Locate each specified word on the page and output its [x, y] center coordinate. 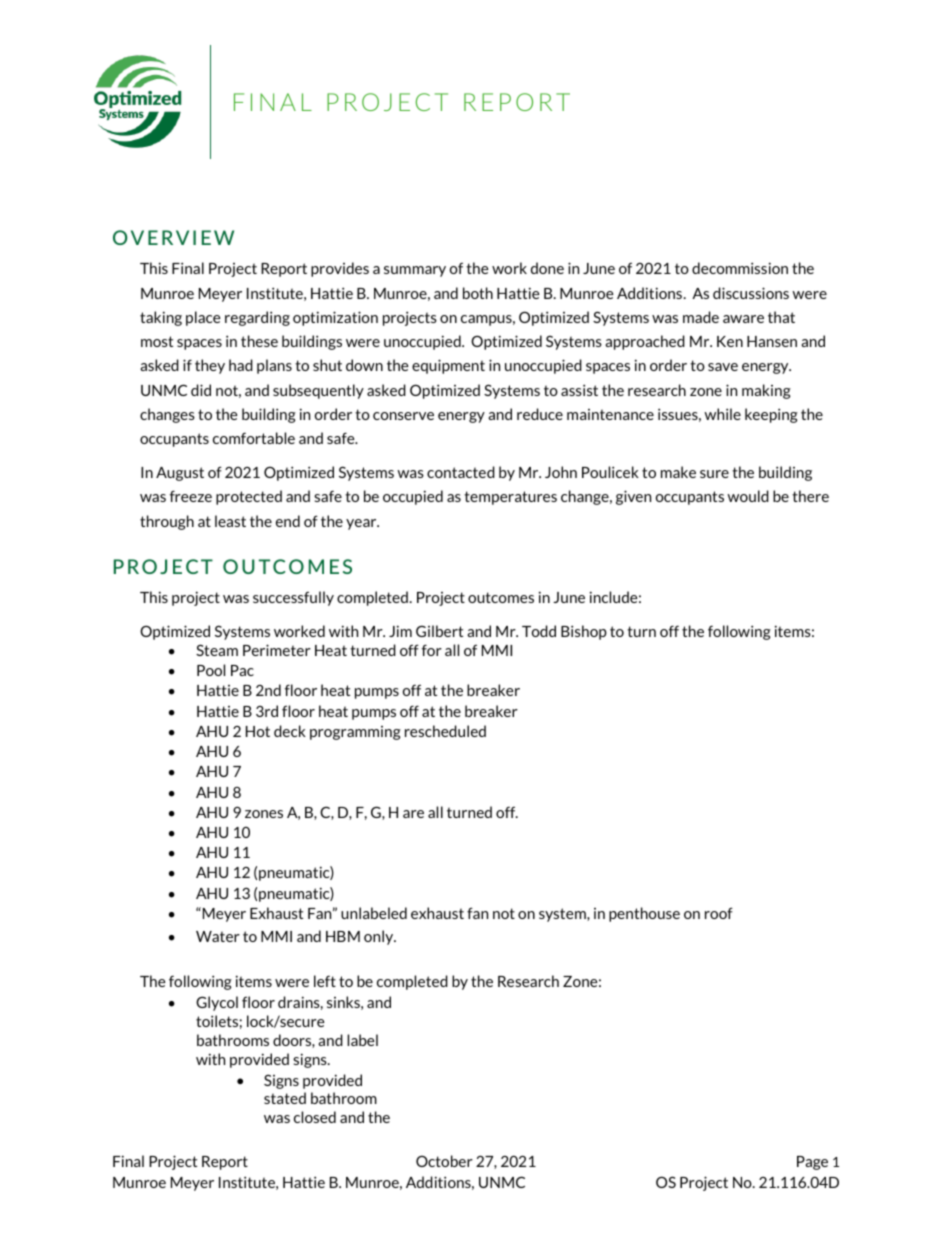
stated [285, 1098]
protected [249, 497]
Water [218, 936]
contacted [461, 472]
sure [714, 474]
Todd [539, 631]
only [380, 937]
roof [719, 913]
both [478, 293]
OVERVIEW [173, 237]
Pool [211, 670]
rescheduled [445, 731]
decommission [740, 268]
